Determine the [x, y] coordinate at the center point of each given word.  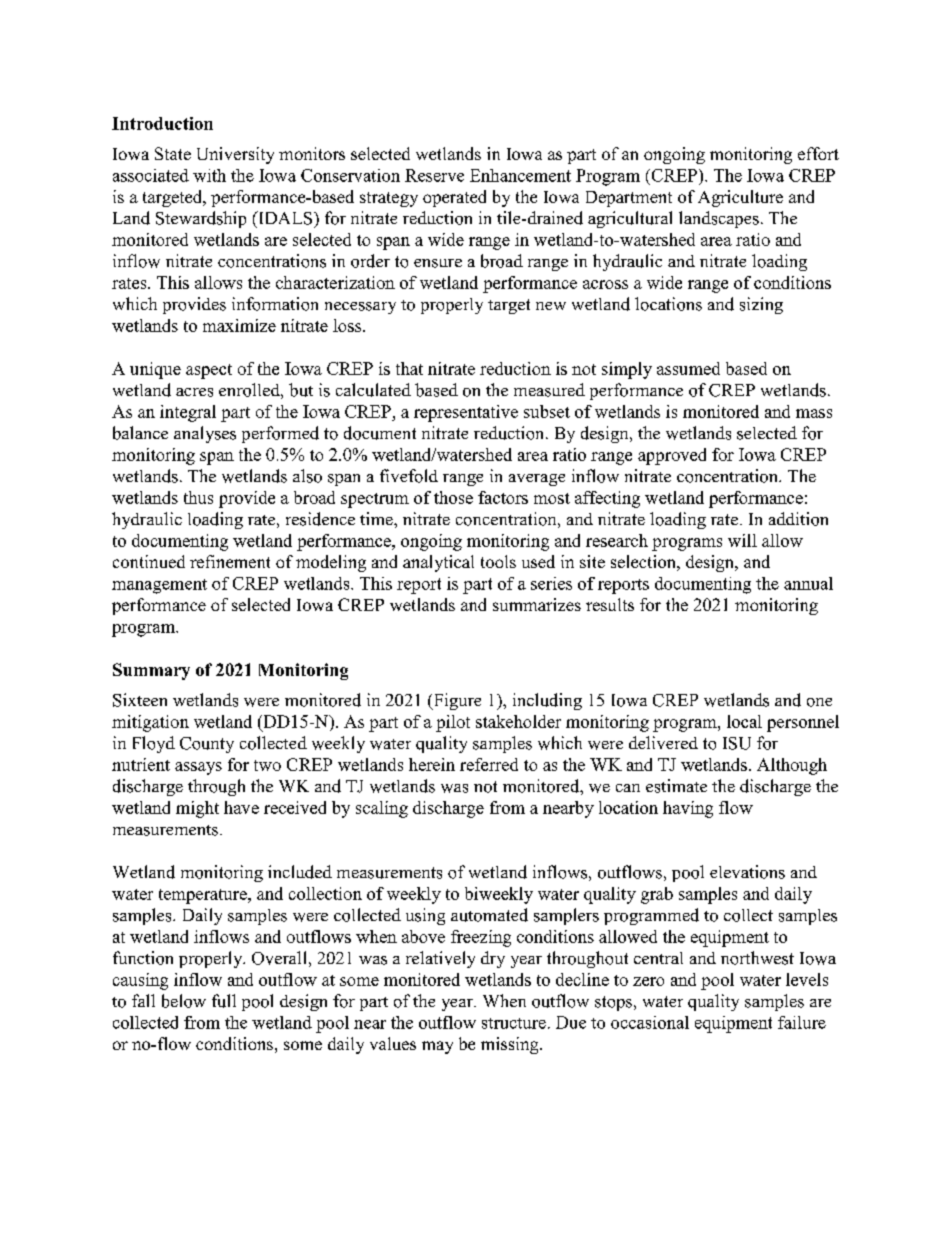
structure [514, 1023]
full [224, 1001]
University [235, 155]
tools [498, 561]
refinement [230, 561]
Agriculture [740, 198]
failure [802, 1022]
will [742, 540]
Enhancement [520, 175]
